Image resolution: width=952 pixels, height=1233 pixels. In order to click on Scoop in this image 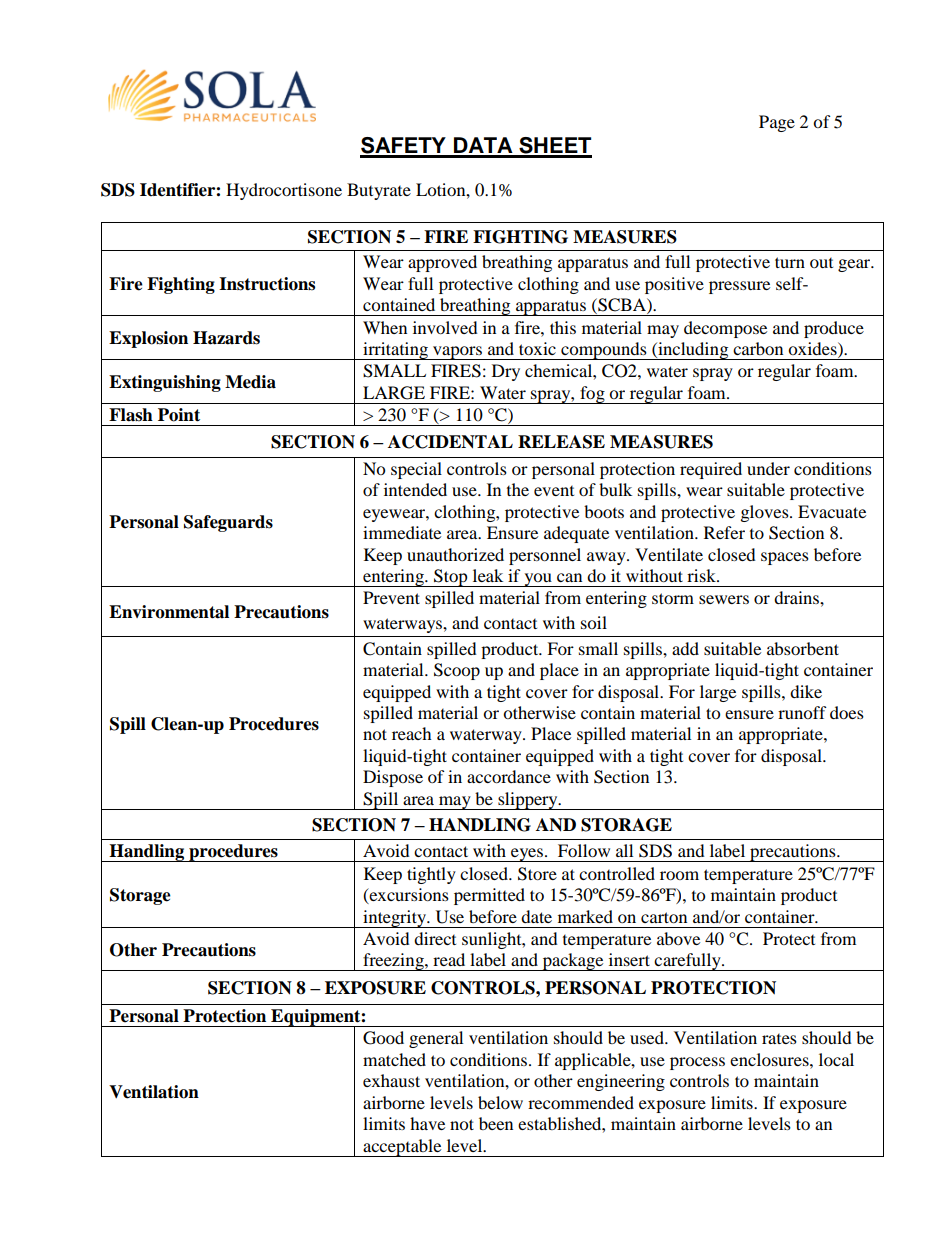, I will do `click(457, 671)`.
